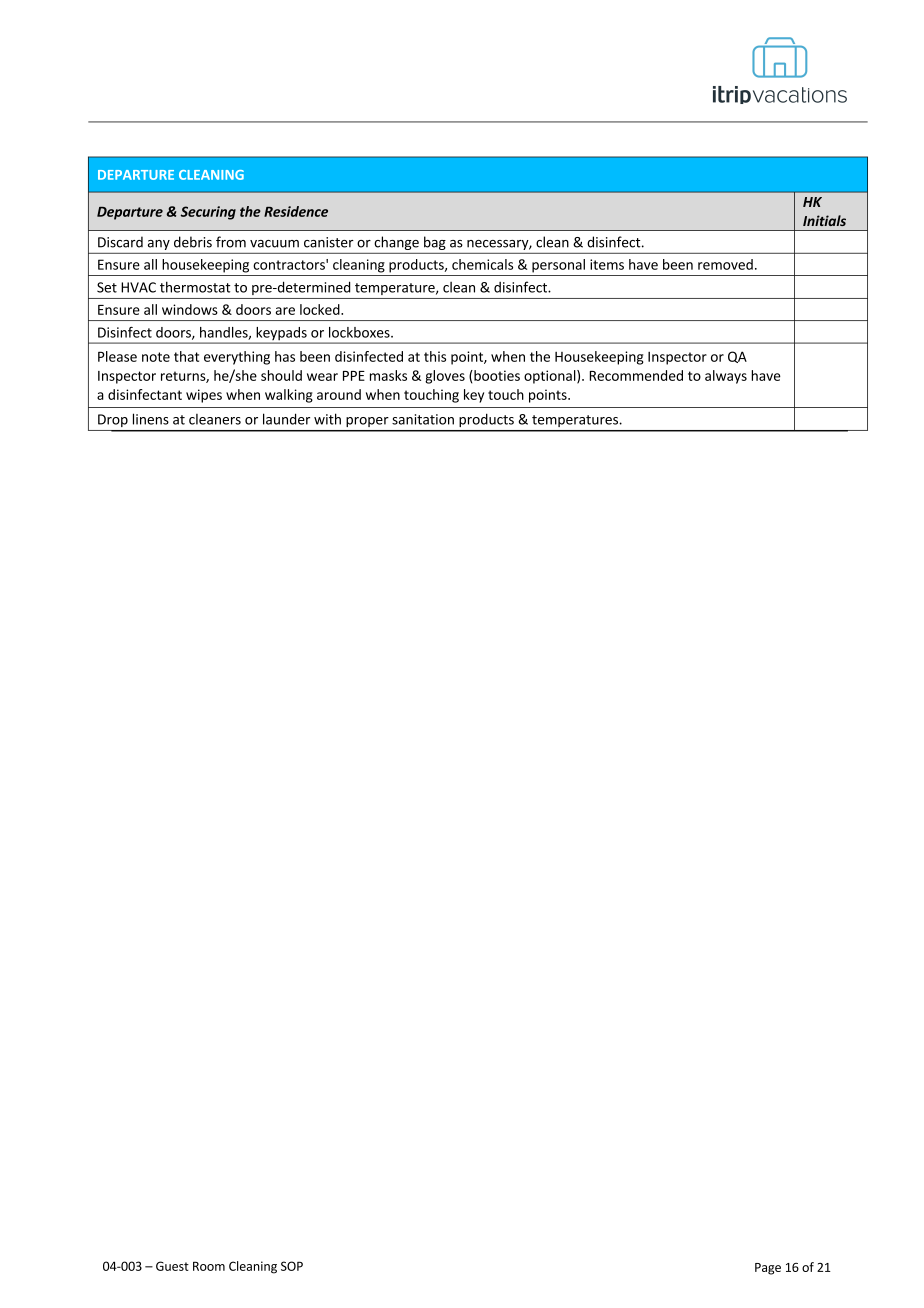  Describe the element at coordinates (435, 243) in the screenshot. I see `bag` at that location.
